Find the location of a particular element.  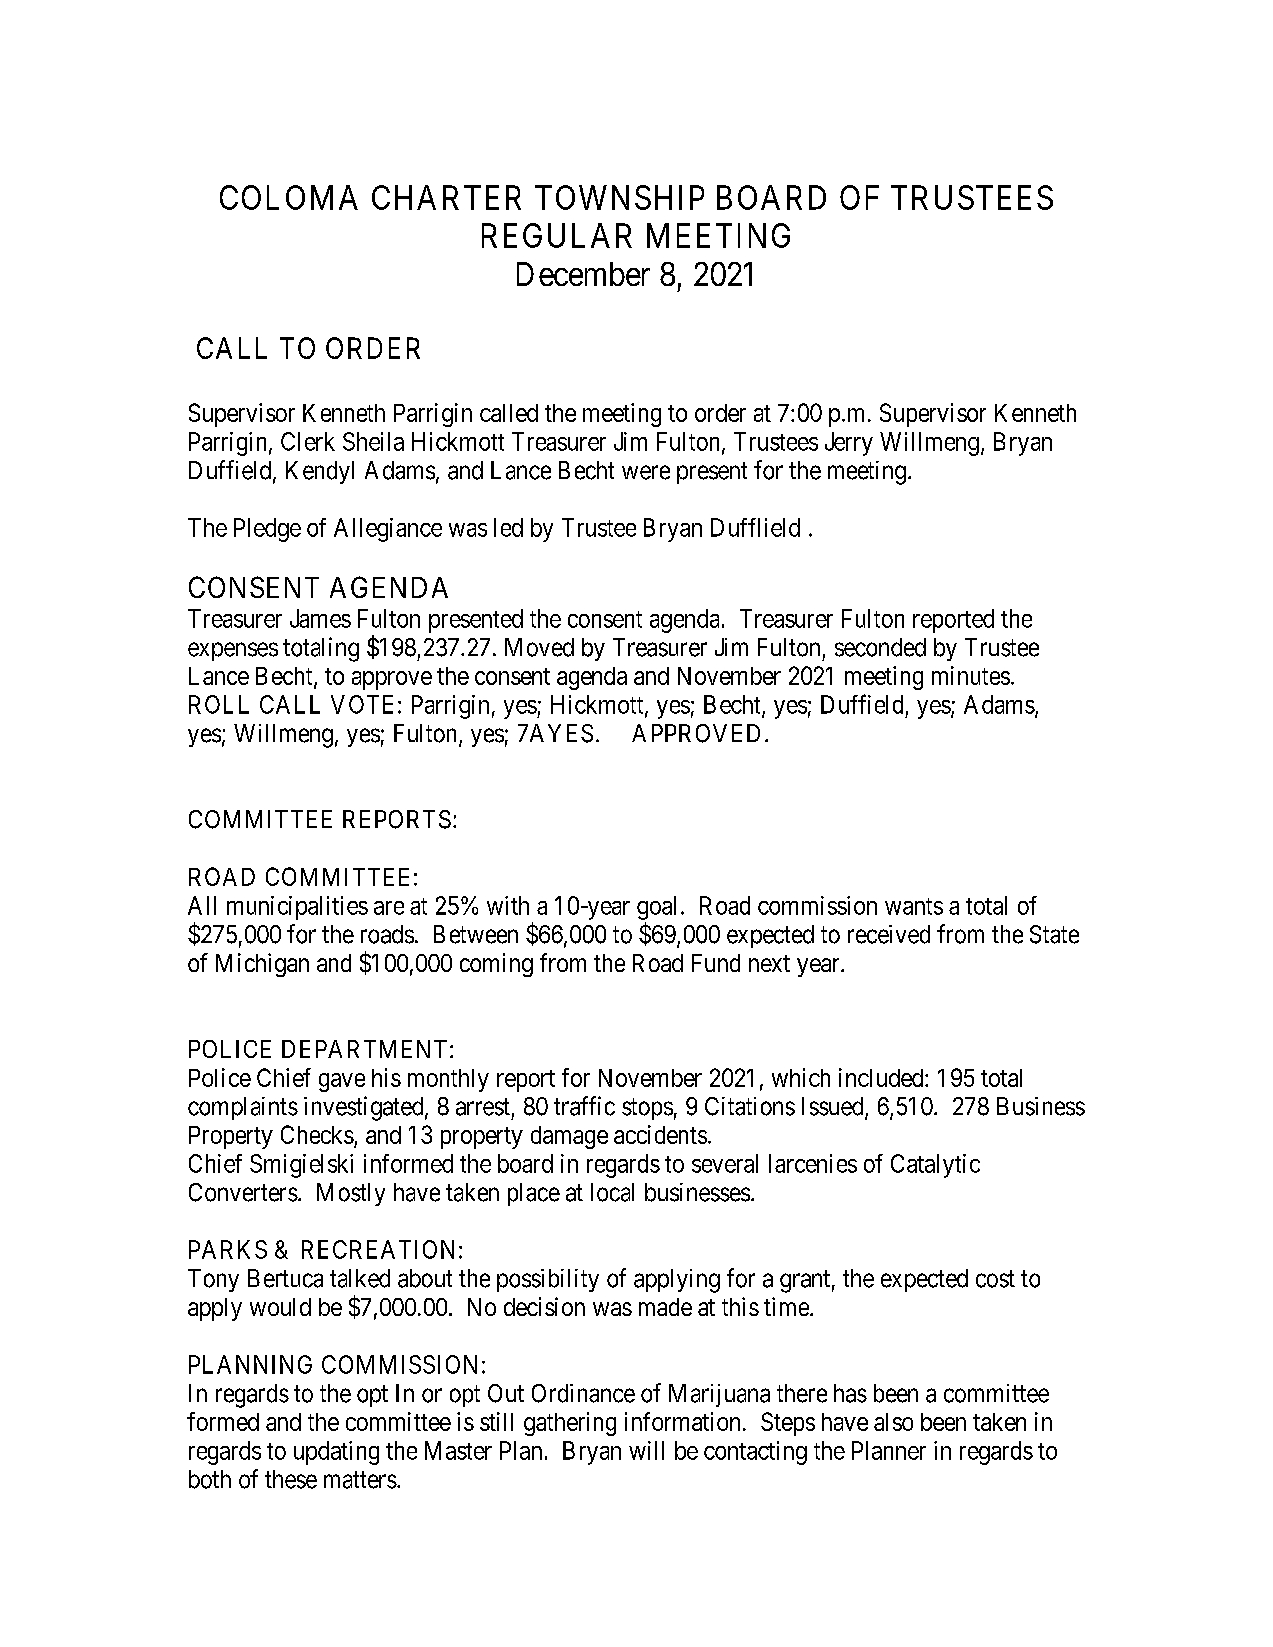

COLOMA is located at coordinates (289, 197).
